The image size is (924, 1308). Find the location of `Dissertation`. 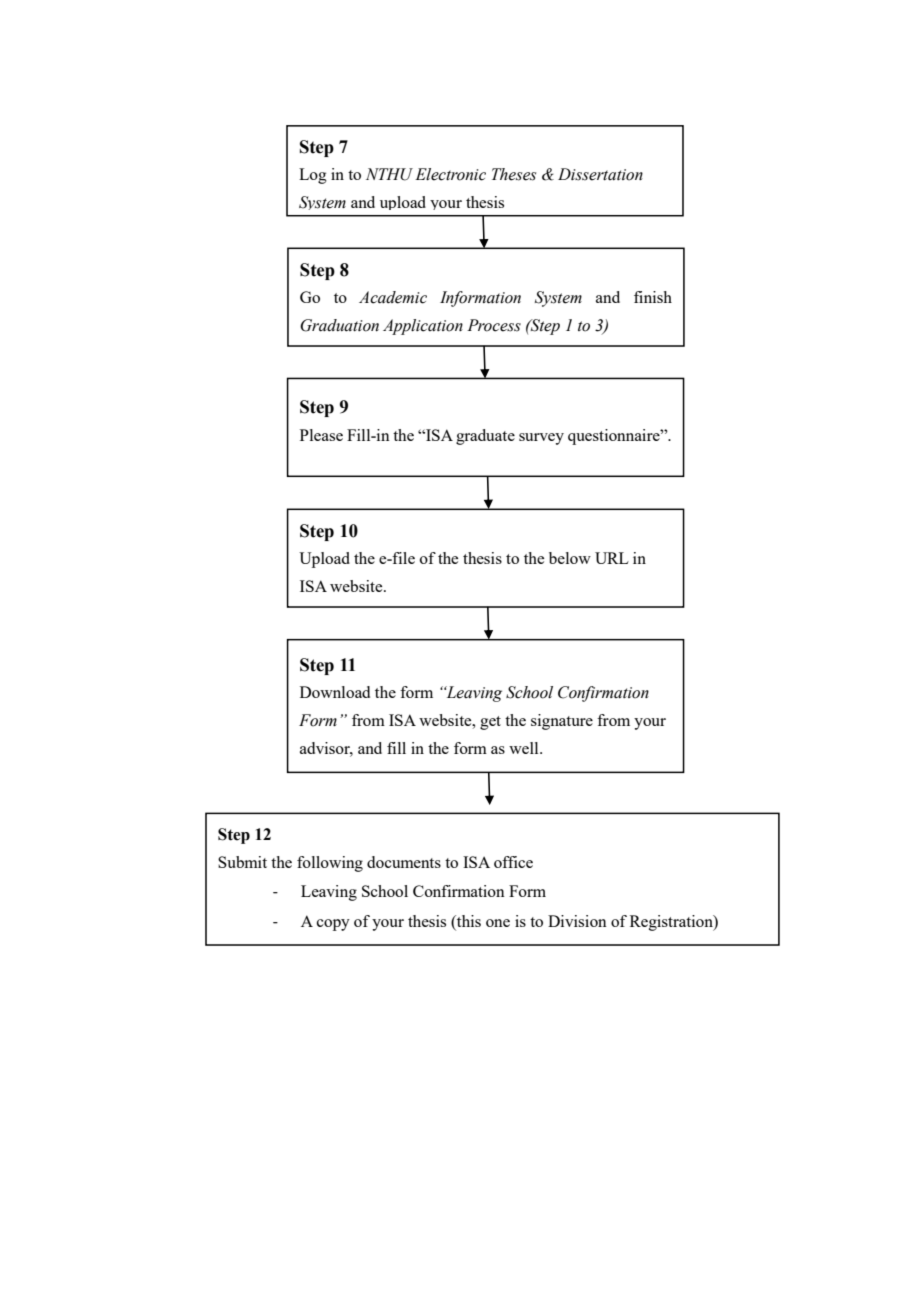

Dissertation is located at coordinates (600, 174).
